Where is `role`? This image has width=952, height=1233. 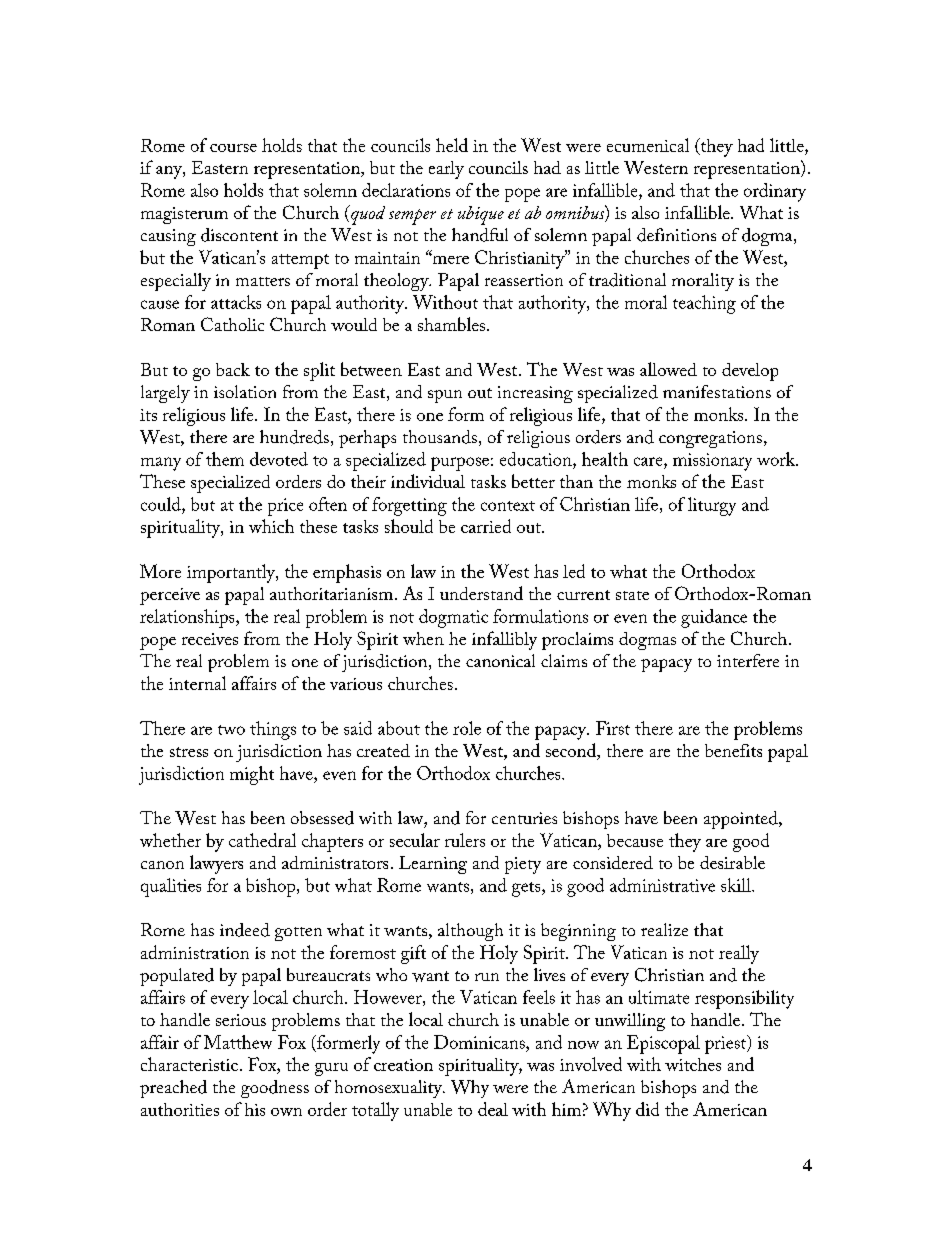 role is located at coordinates (467, 728).
